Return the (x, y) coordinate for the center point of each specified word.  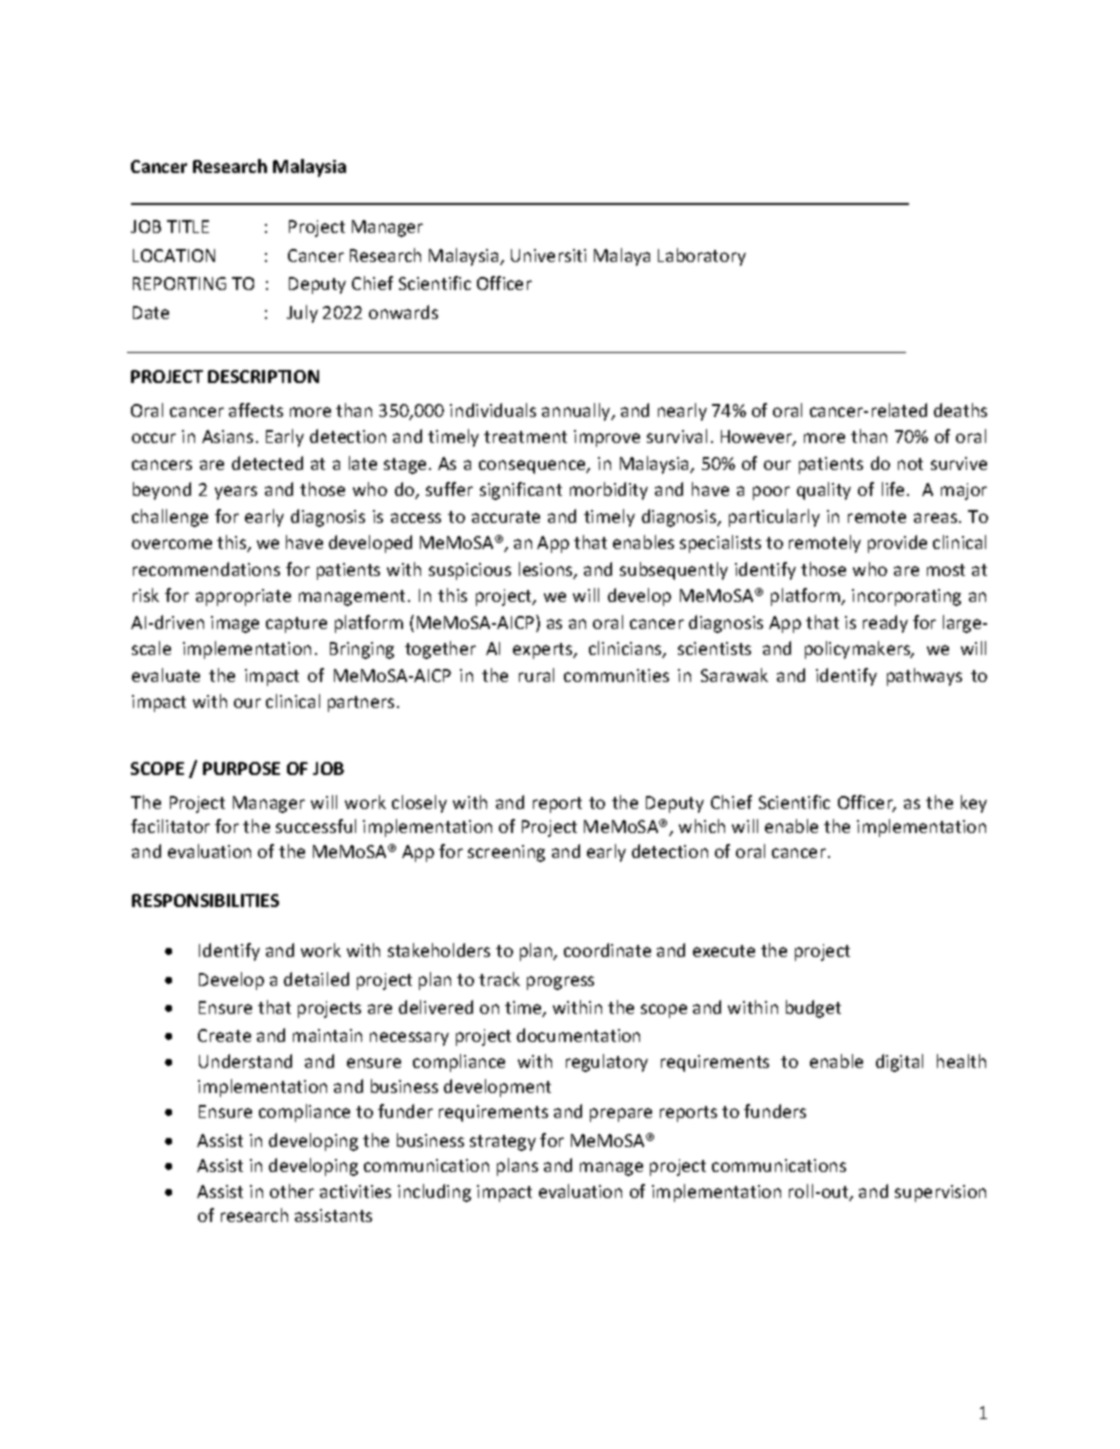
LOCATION (174, 255)
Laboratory (702, 257)
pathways (924, 677)
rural (536, 675)
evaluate (166, 675)
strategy (503, 1143)
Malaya (622, 257)
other (292, 1191)
